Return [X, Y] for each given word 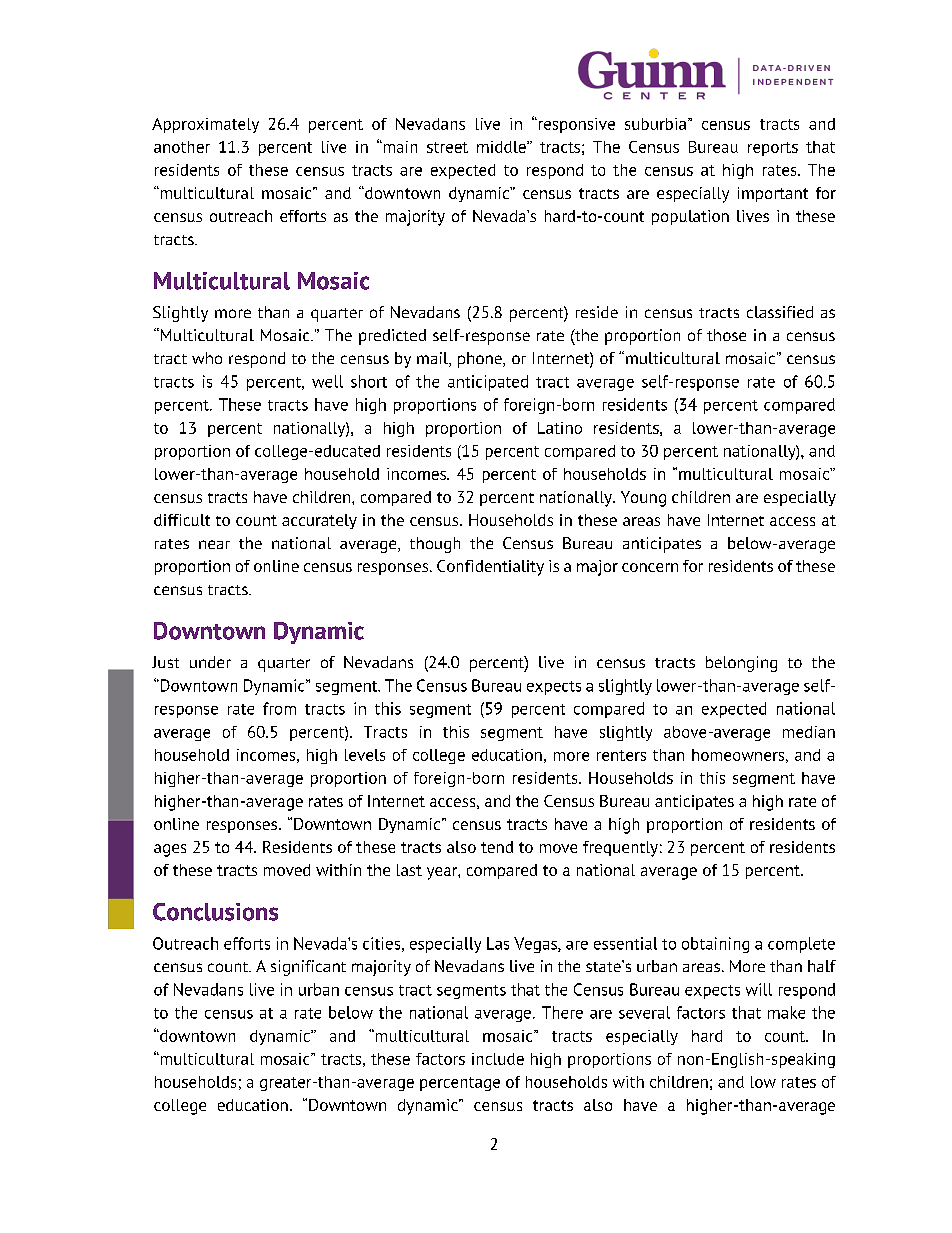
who [207, 358]
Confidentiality [490, 568]
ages [170, 850]
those [726, 335]
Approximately [205, 125]
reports [773, 149]
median [809, 732]
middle [502, 147]
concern [650, 567]
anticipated [488, 383]
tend [497, 847]
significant [308, 968]
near [214, 544]
